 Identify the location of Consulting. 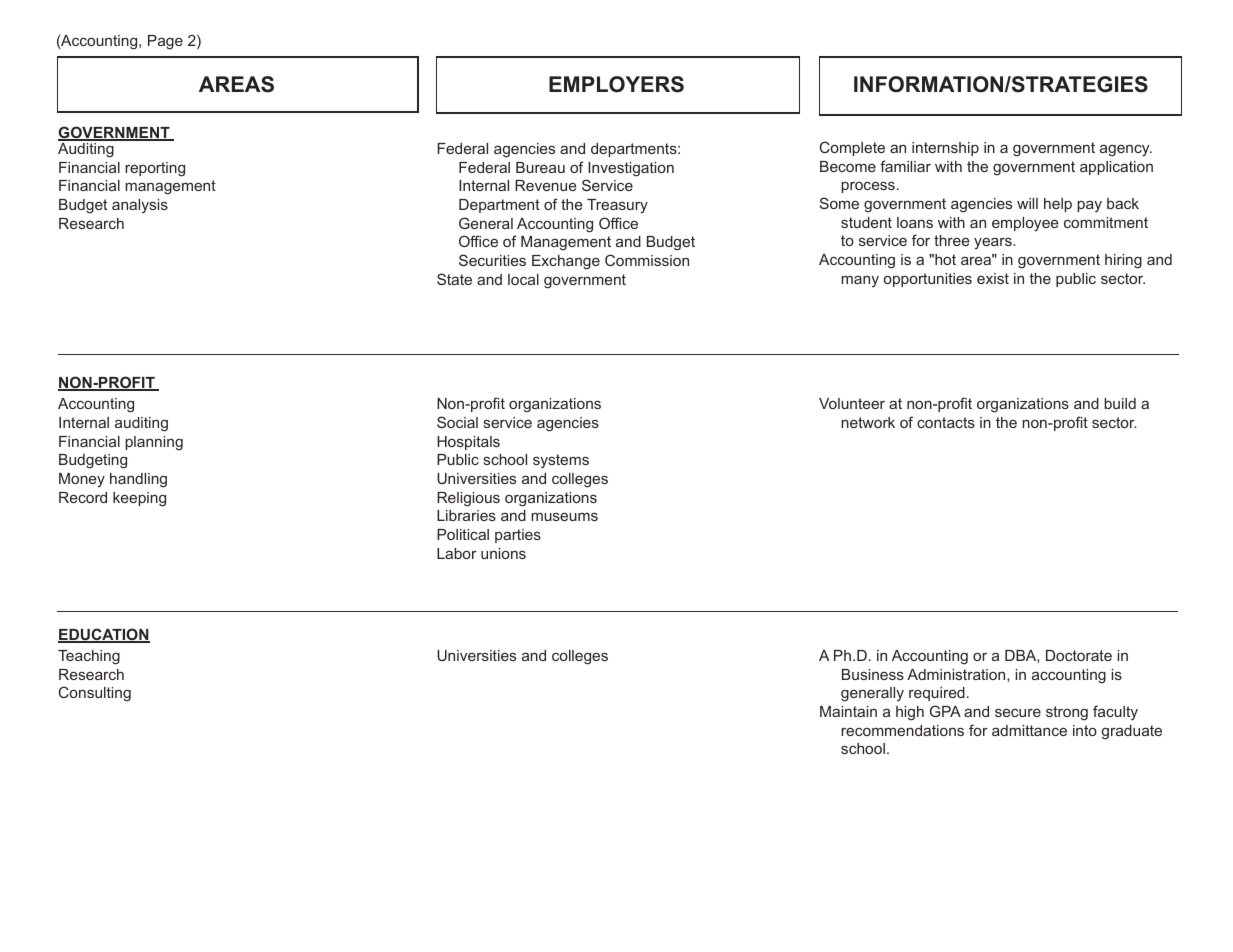
(95, 694).
